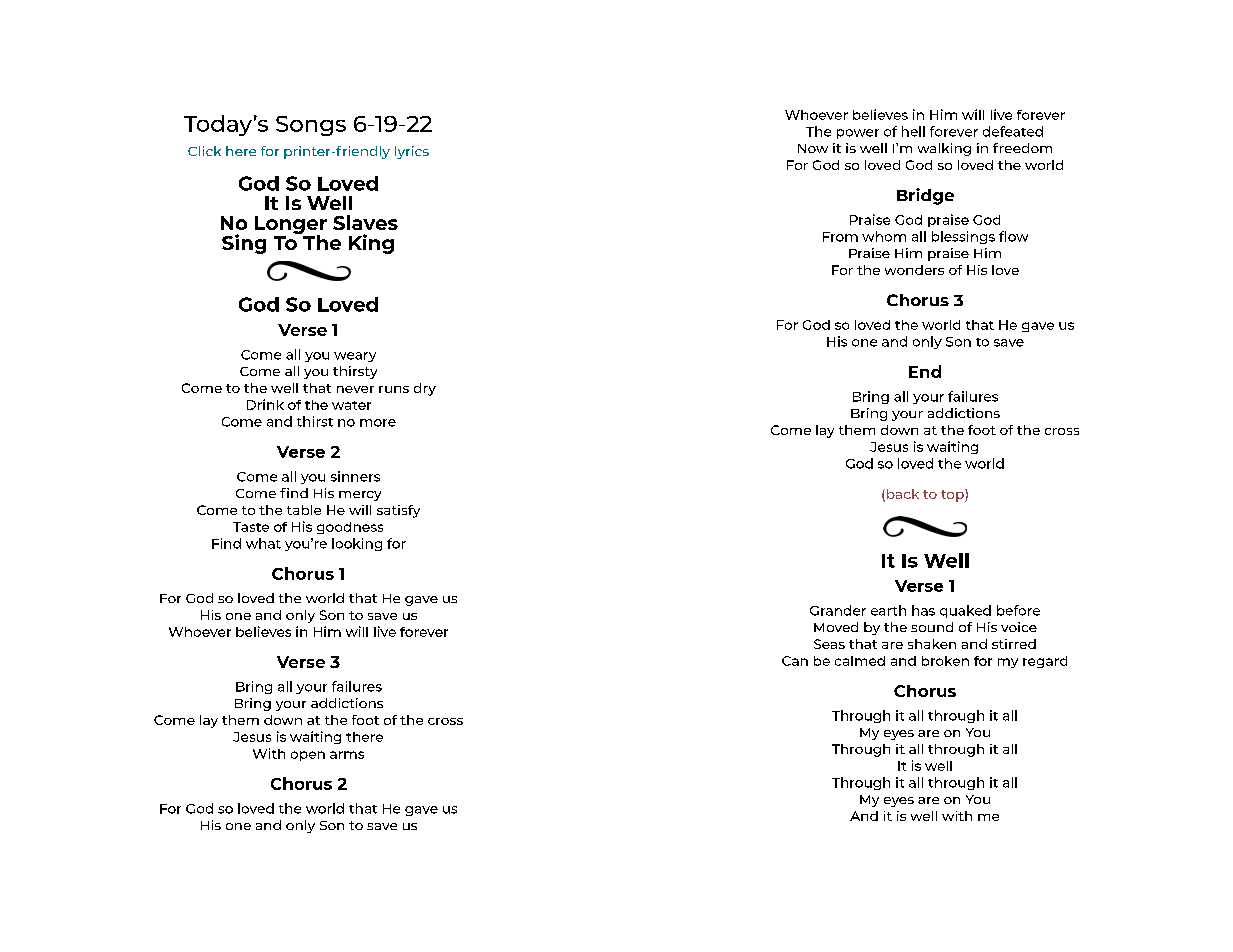  I want to click on Songs, so click(311, 126).
